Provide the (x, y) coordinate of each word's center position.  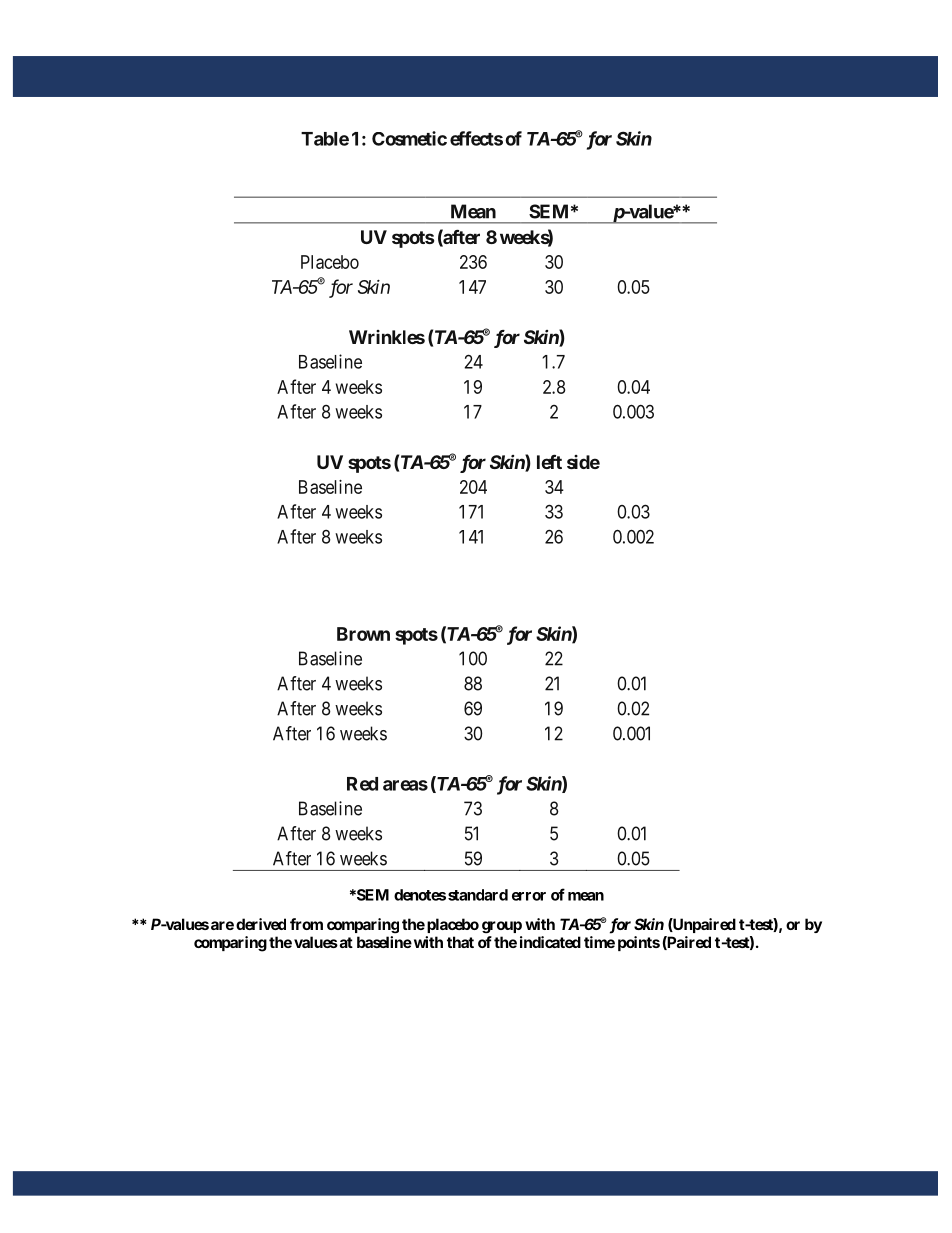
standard (478, 895)
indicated (550, 942)
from (306, 924)
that (460, 942)
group (502, 927)
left (549, 461)
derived (261, 924)
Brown (363, 634)
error (529, 896)
